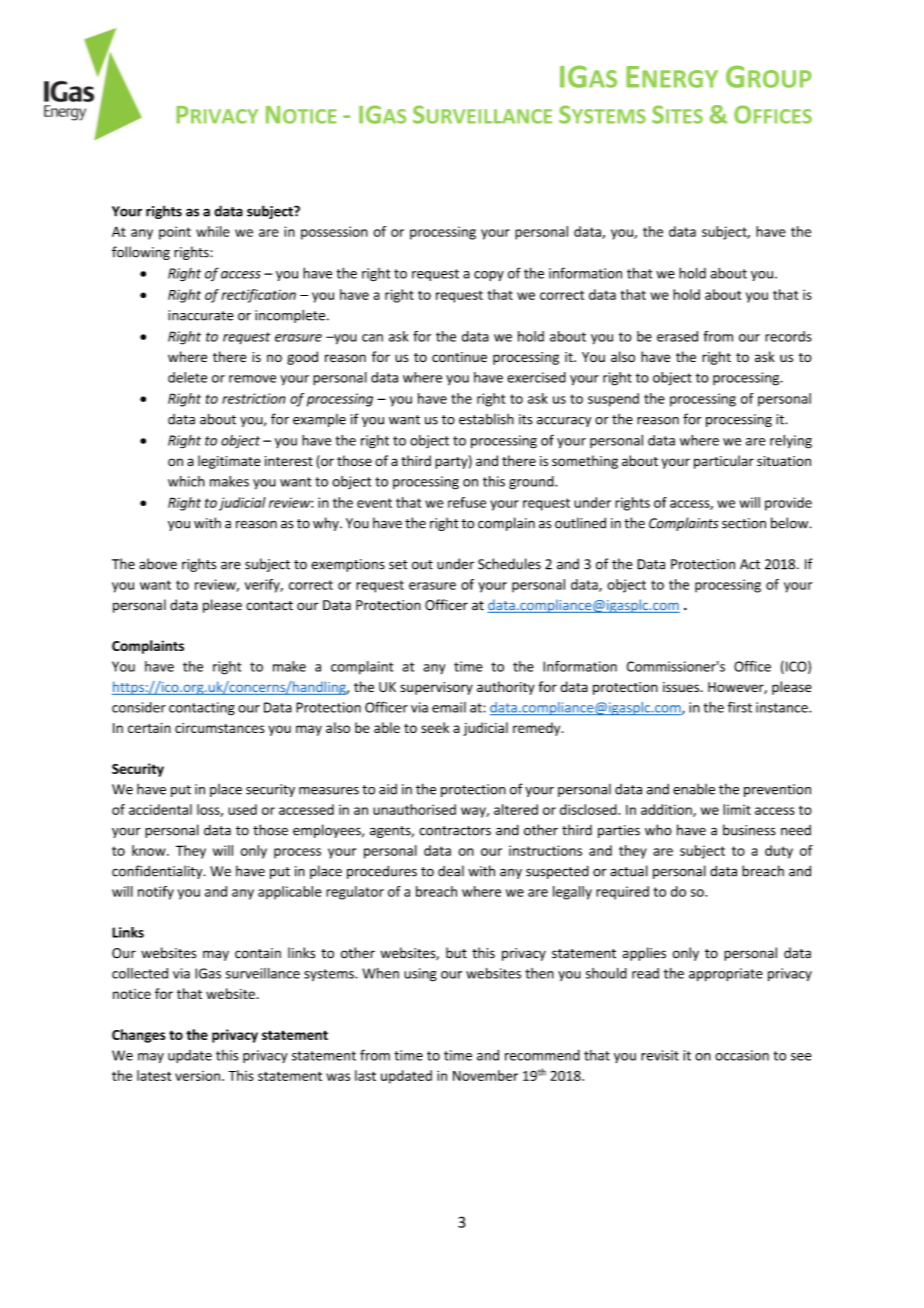 This page has width=924, height=1308. I want to click on first, so click(740, 707).
